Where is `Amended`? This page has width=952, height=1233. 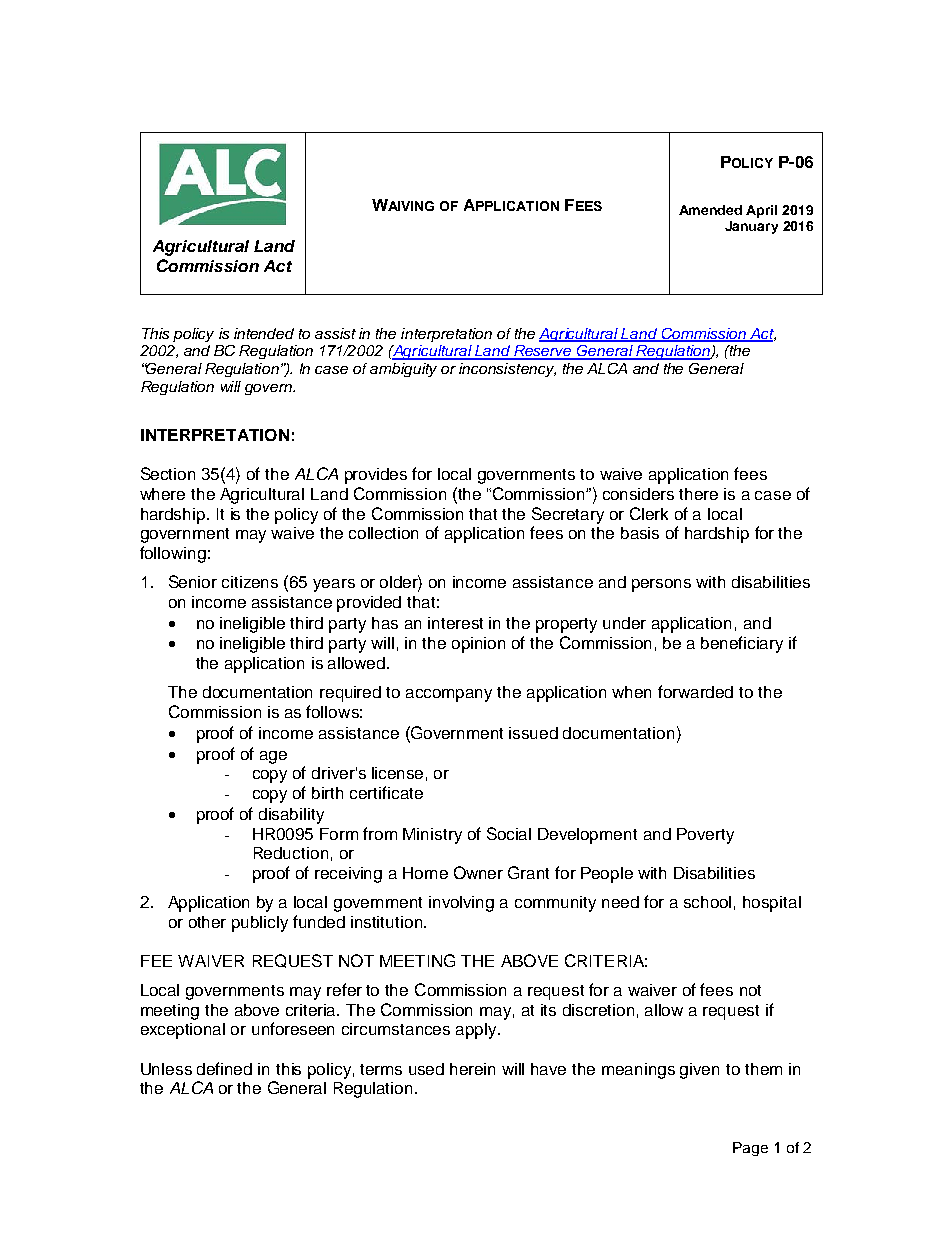
Amended is located at coordinates (710, 210).
